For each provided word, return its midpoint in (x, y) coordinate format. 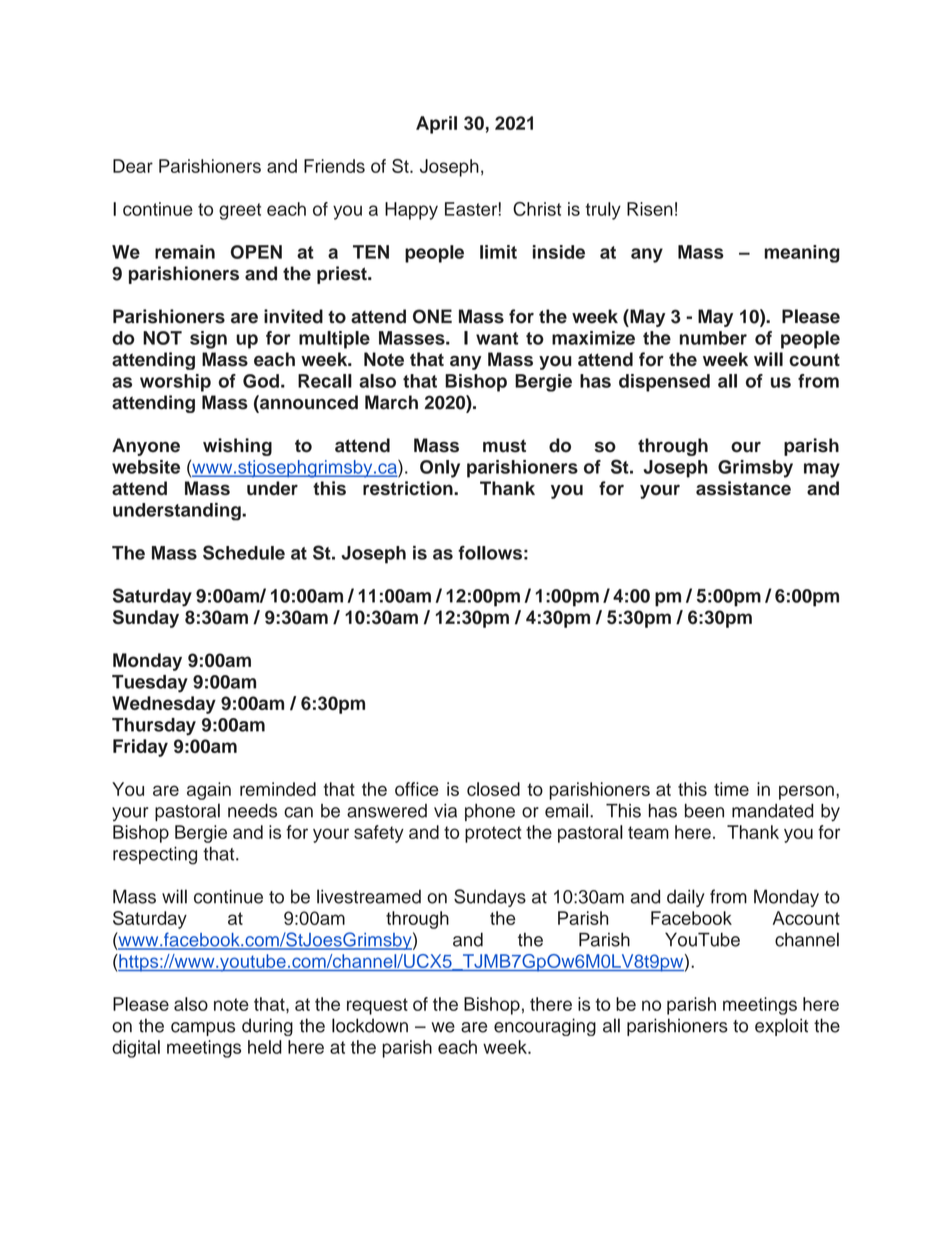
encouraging (545, 1027)
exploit (781, 1027)
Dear (133, 166)
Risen (650, 209)
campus (203, 1029)
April (436, 125)
